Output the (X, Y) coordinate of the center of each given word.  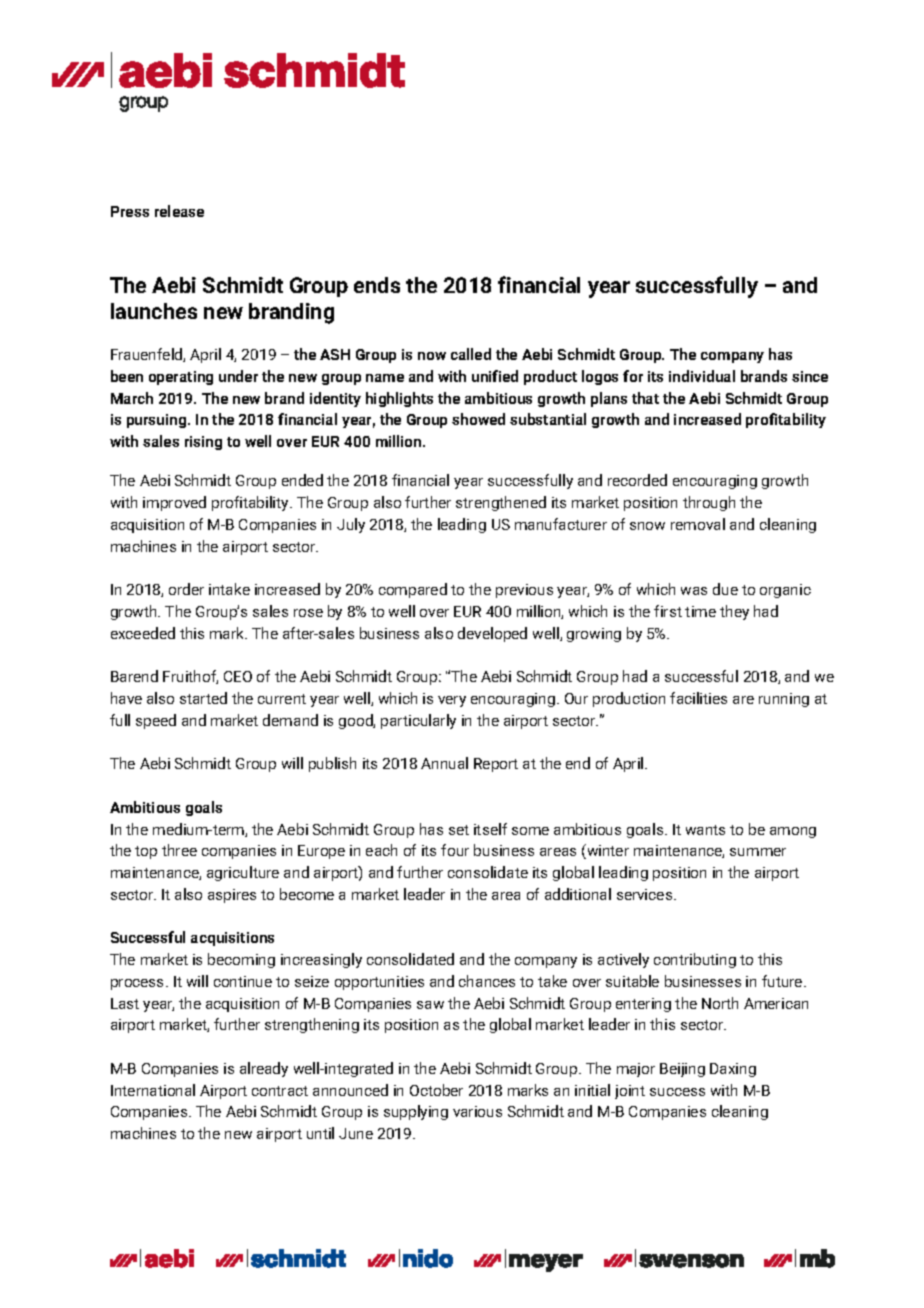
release (179, 211)
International (153, 1090)
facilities (698, 698)
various (477, 1111)
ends (377, 285)
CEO (238, 676)
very (452, 701)
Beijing (682, 1070)
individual (702, 376)
